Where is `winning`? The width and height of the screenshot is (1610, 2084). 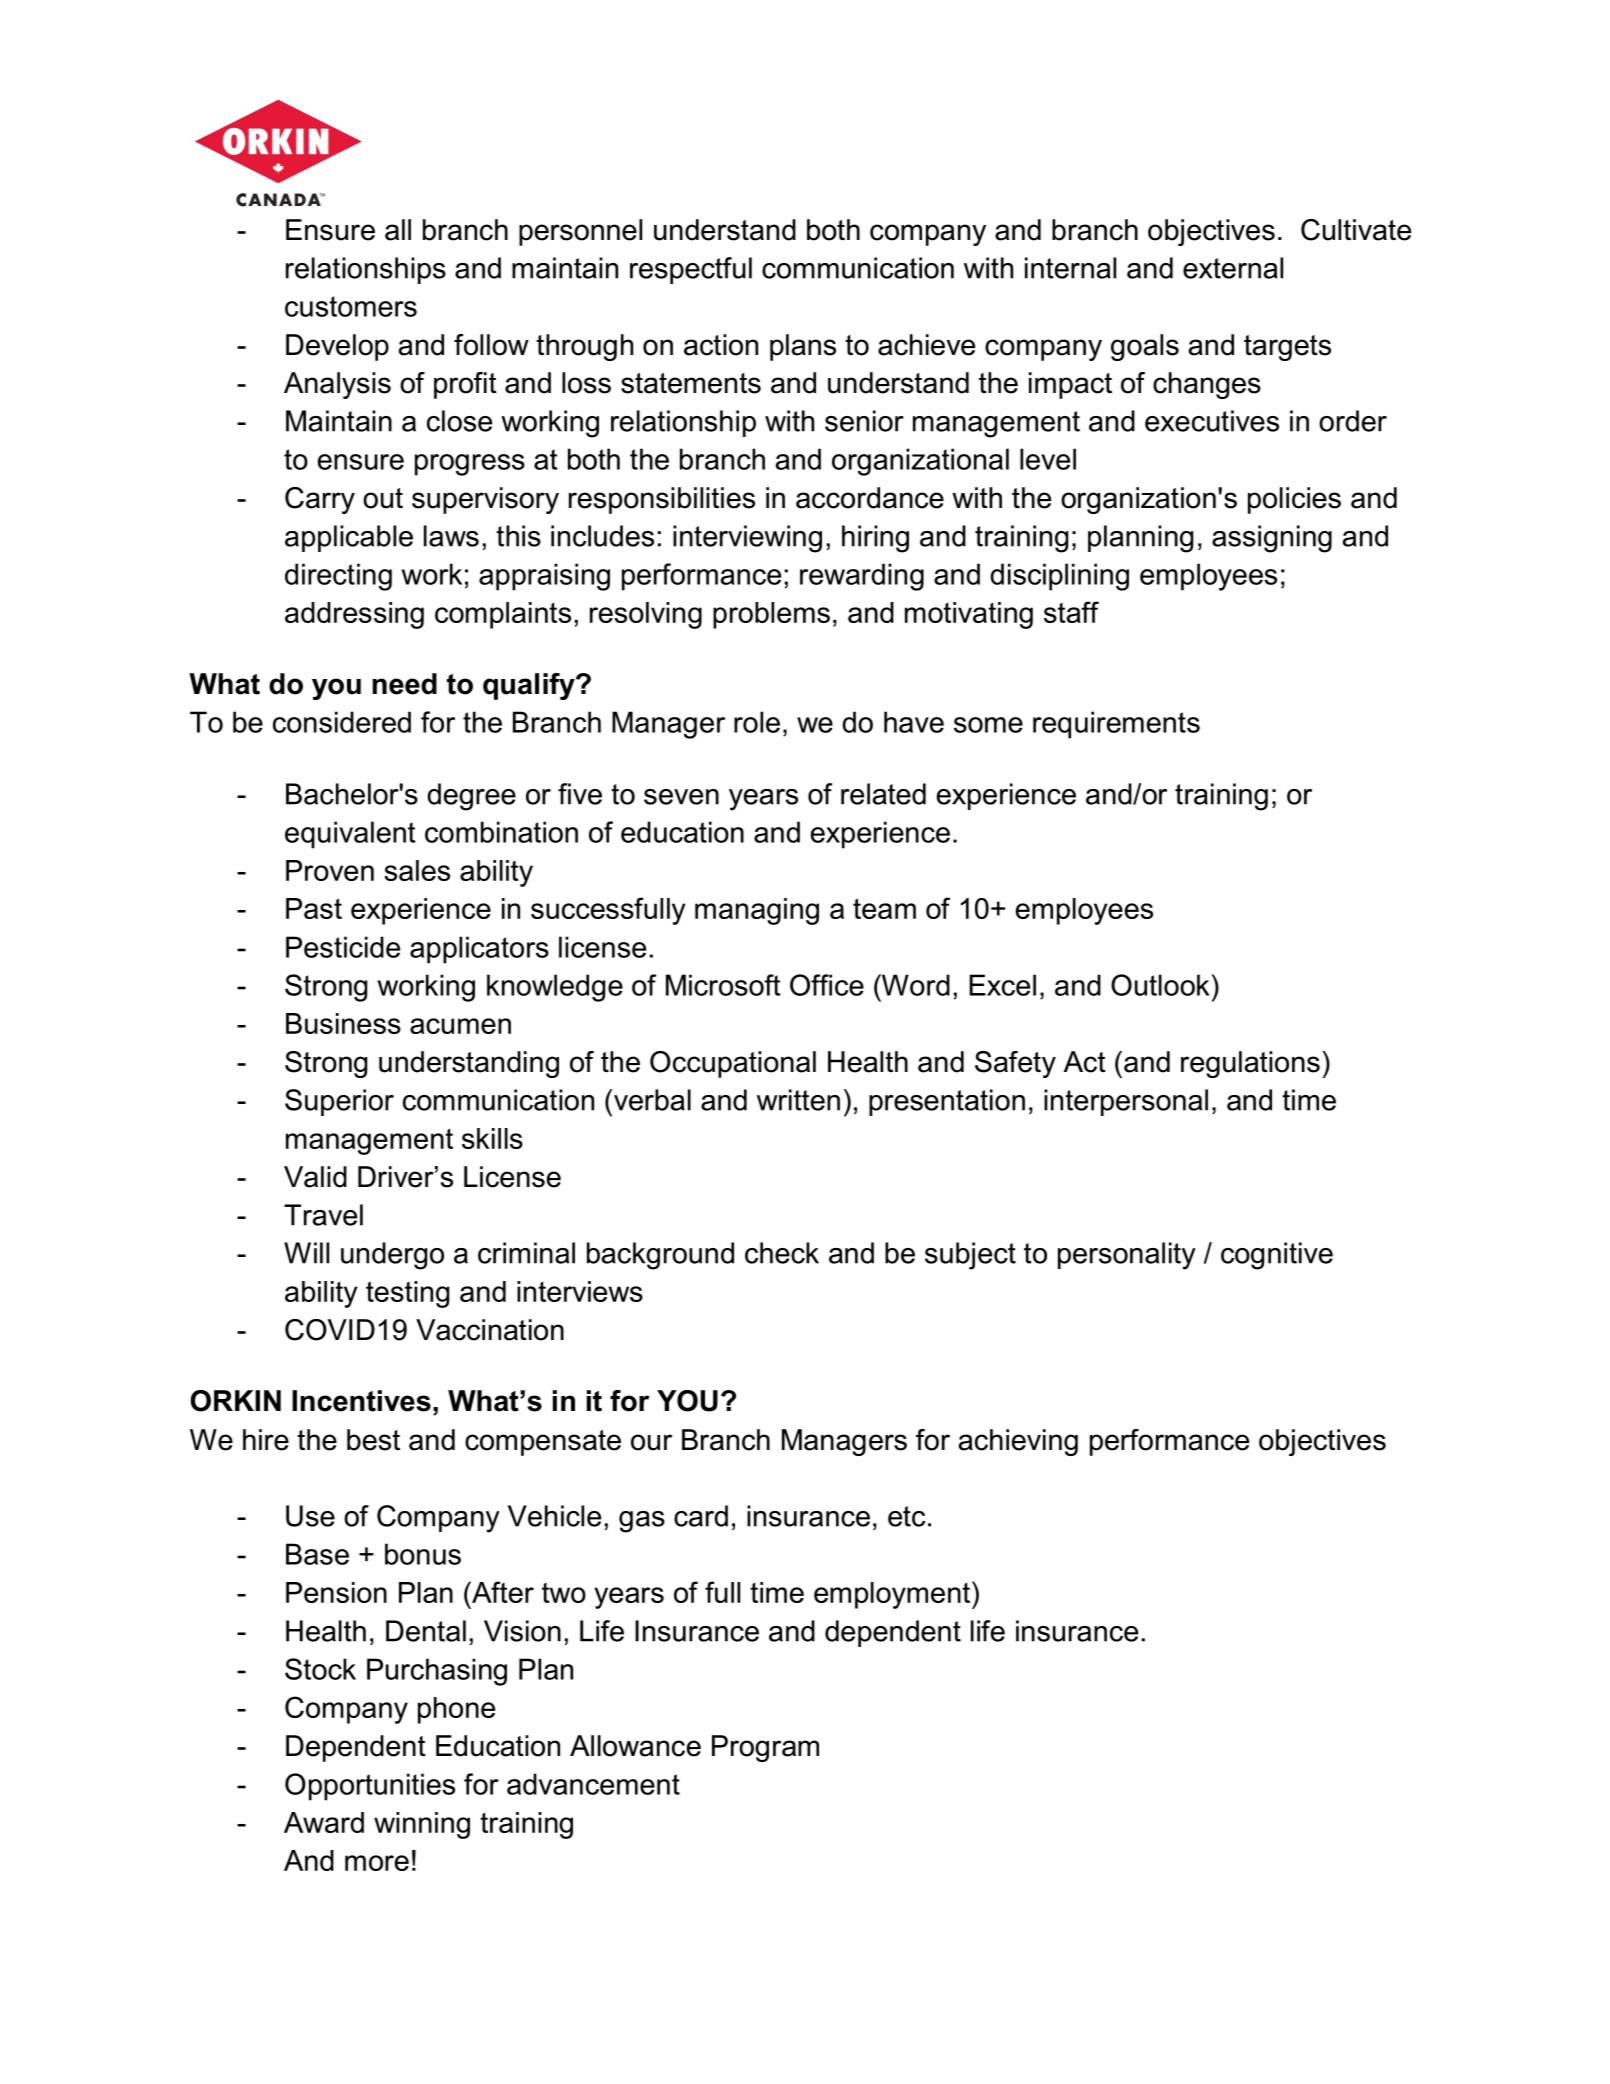 winning is located at coordinates (422, 1825).
